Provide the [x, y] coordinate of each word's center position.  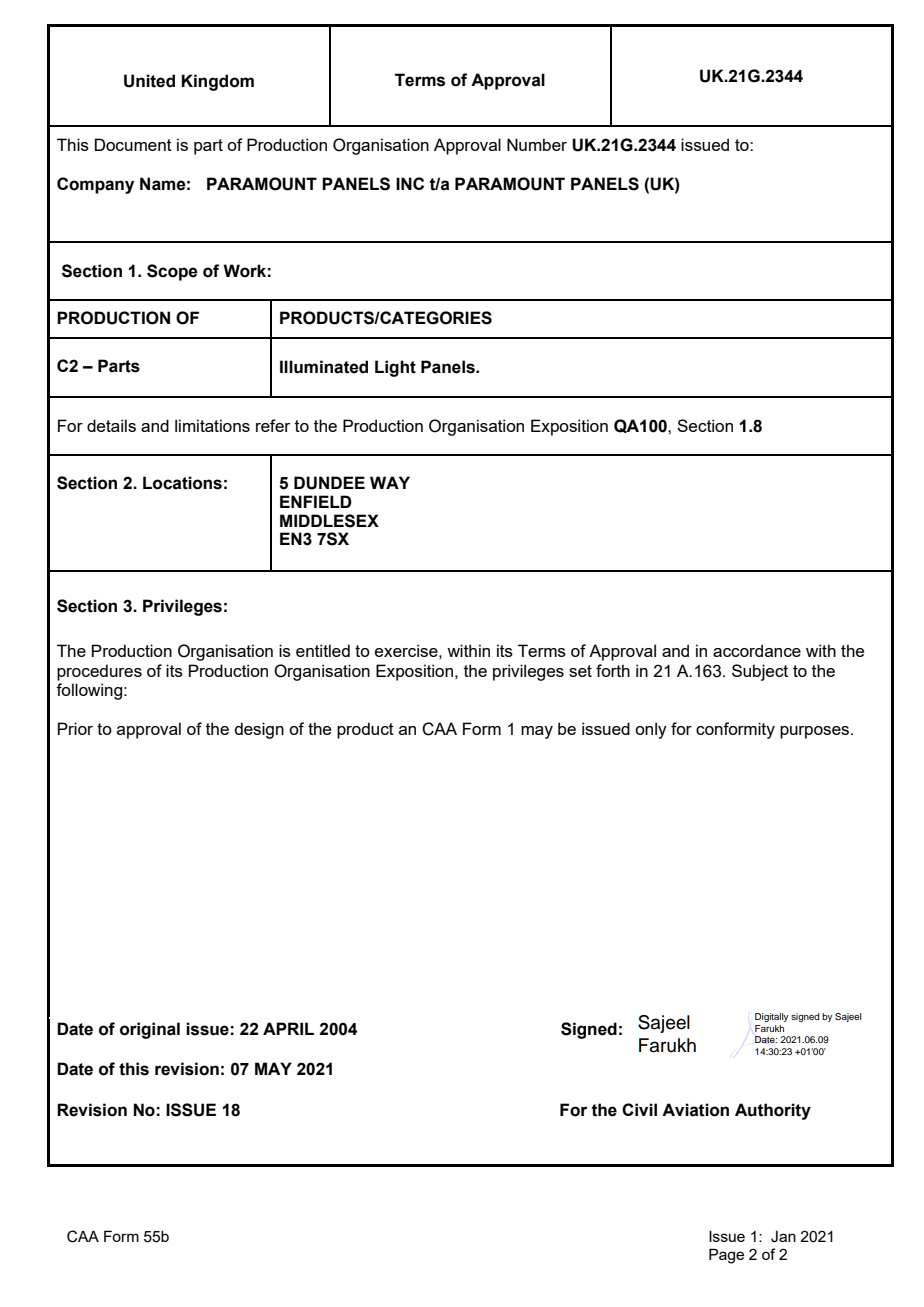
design [259, 730]
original [150, 1030]
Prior [75, 728]
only [651, 730]
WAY [390, 482]
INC [410, 183]
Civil [639, 1109]
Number [537, 144]
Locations [182, 483]
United [149, 81]
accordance [757, 650]
